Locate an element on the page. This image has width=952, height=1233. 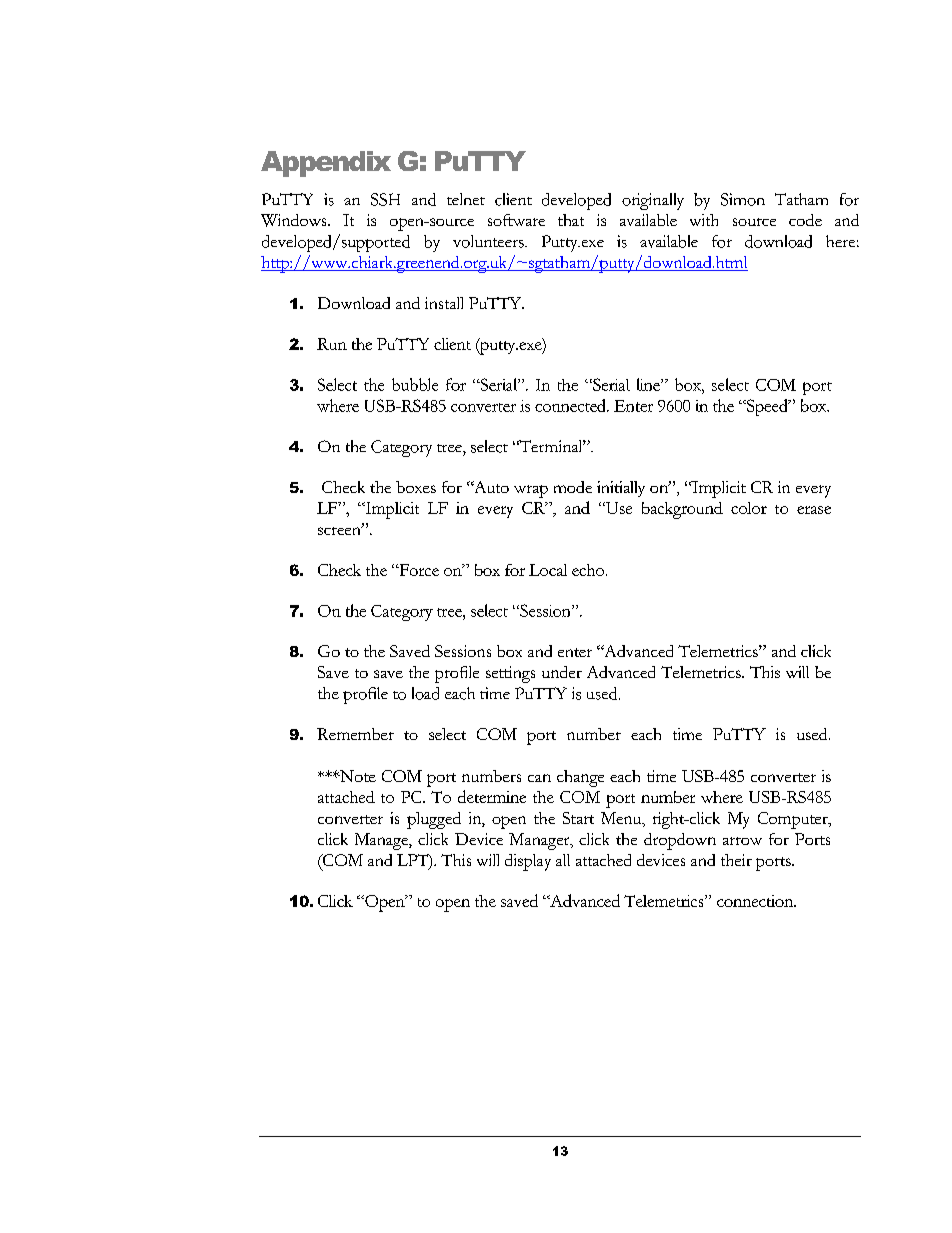
that is located at coordinates (571, 220).
